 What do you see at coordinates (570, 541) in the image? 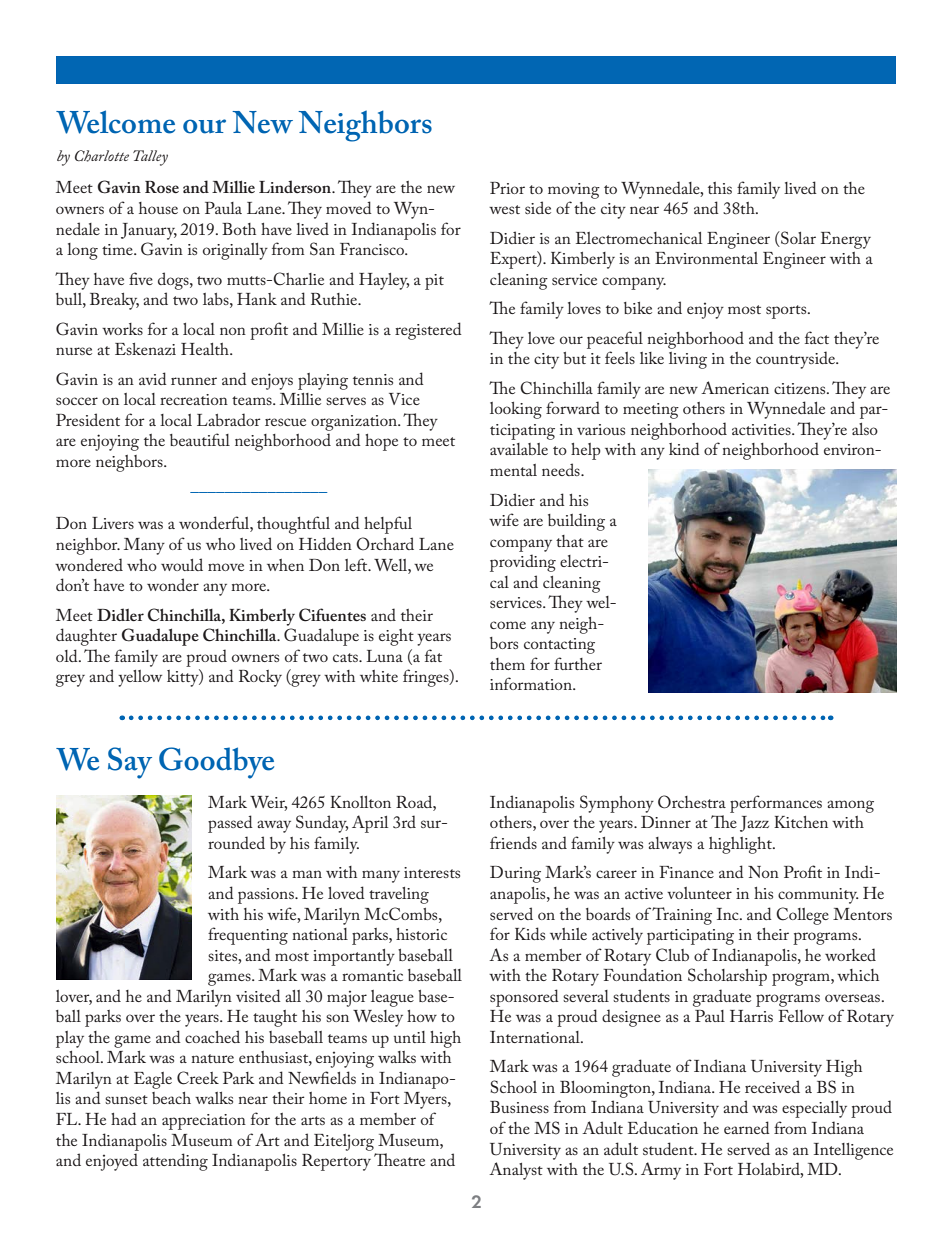
I see `that` at bounding box center [570, 541].
